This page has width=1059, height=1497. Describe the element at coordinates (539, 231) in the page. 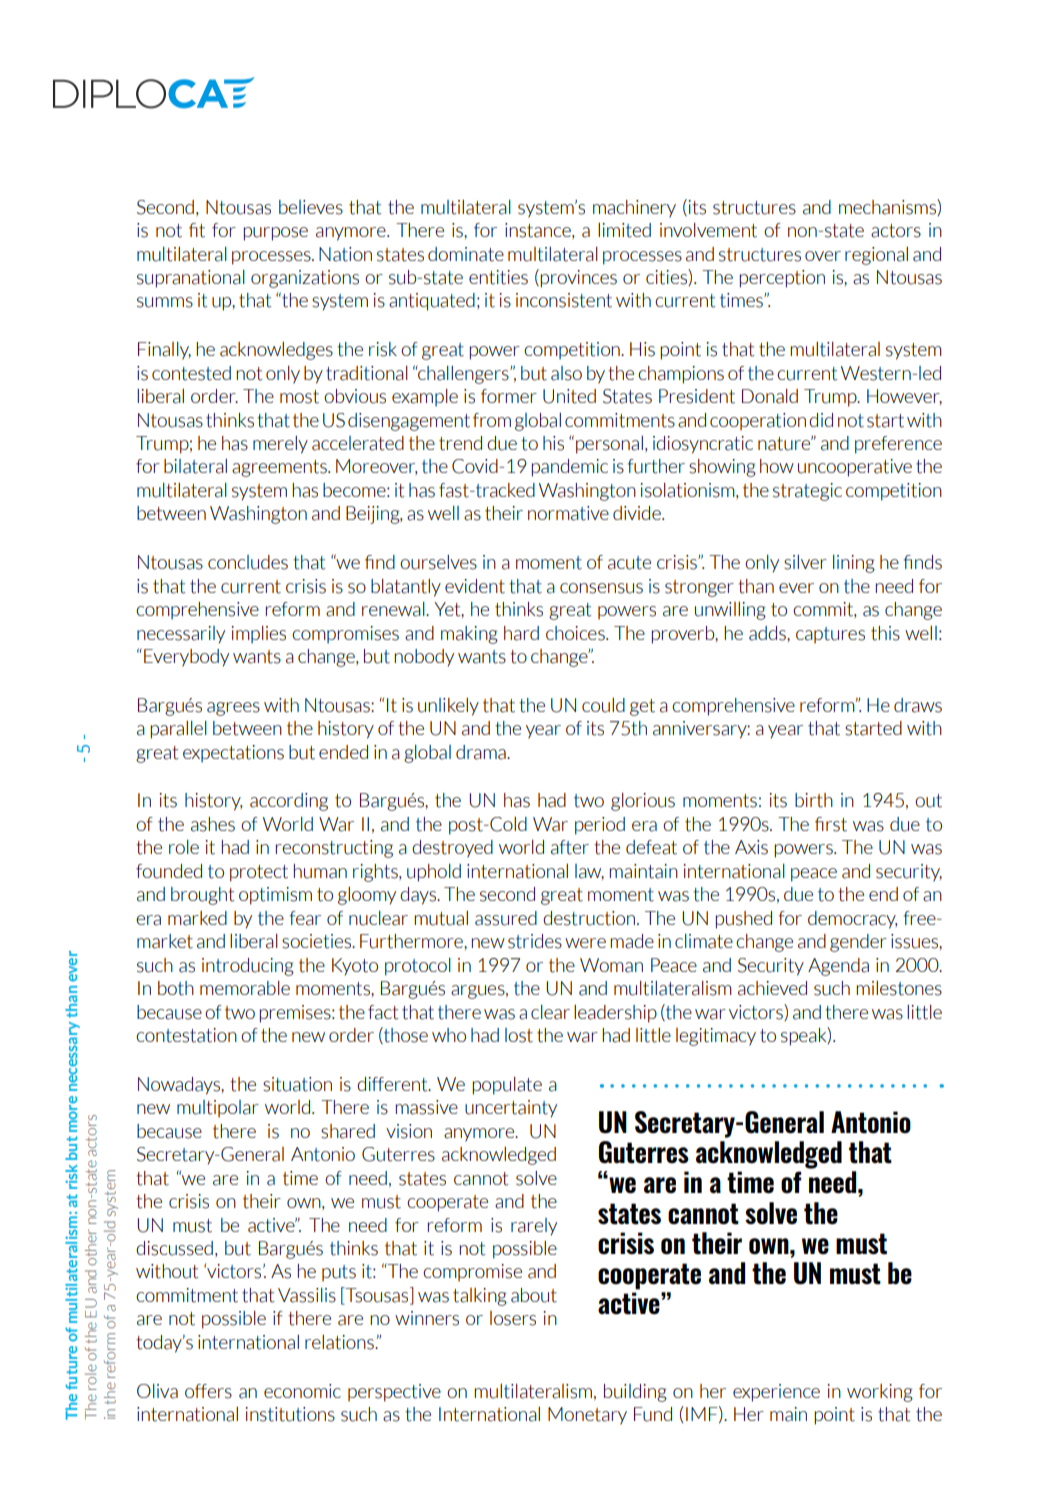

I see `instance` at that location.
